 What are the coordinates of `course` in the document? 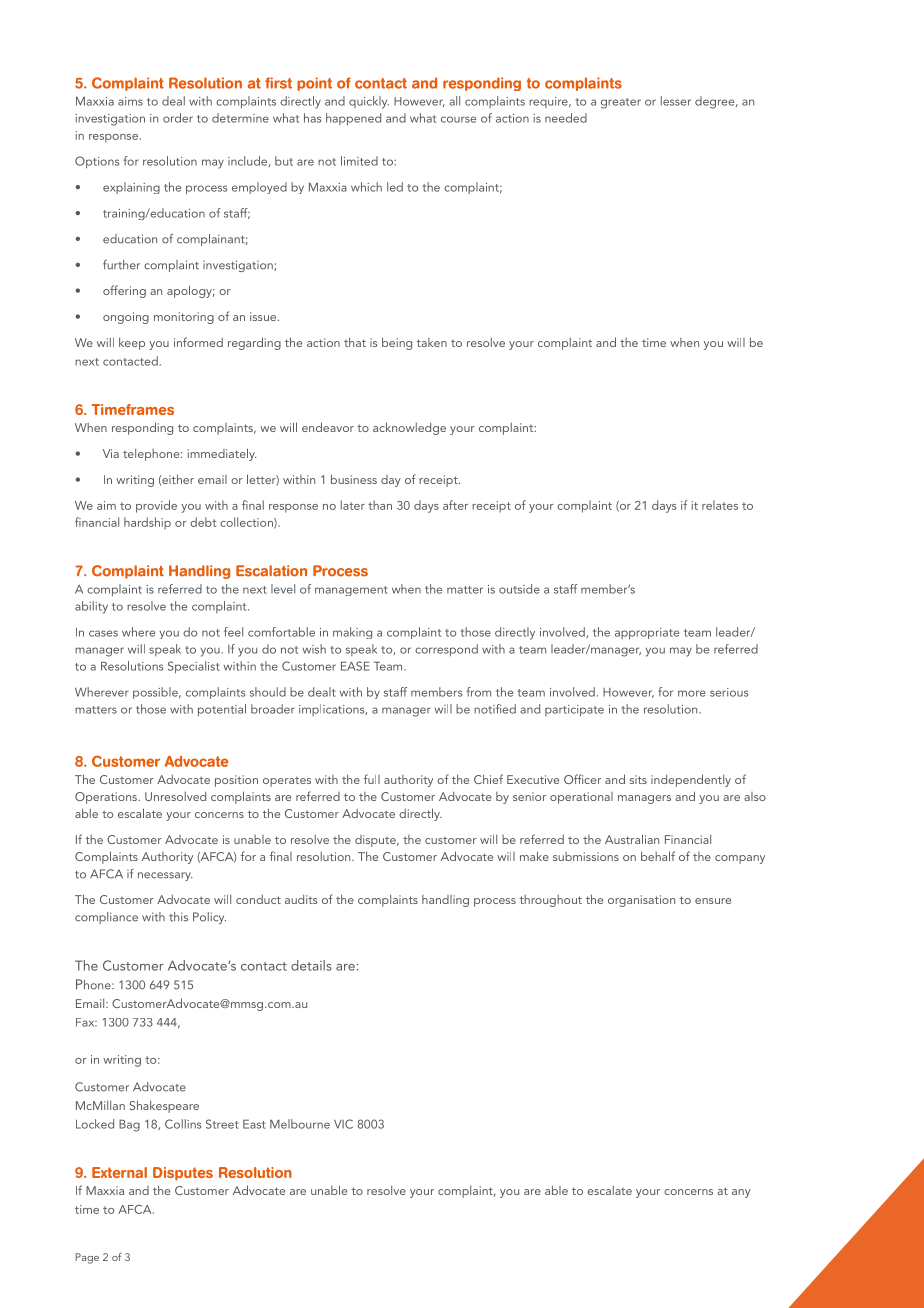 It's located at (458, 119).
